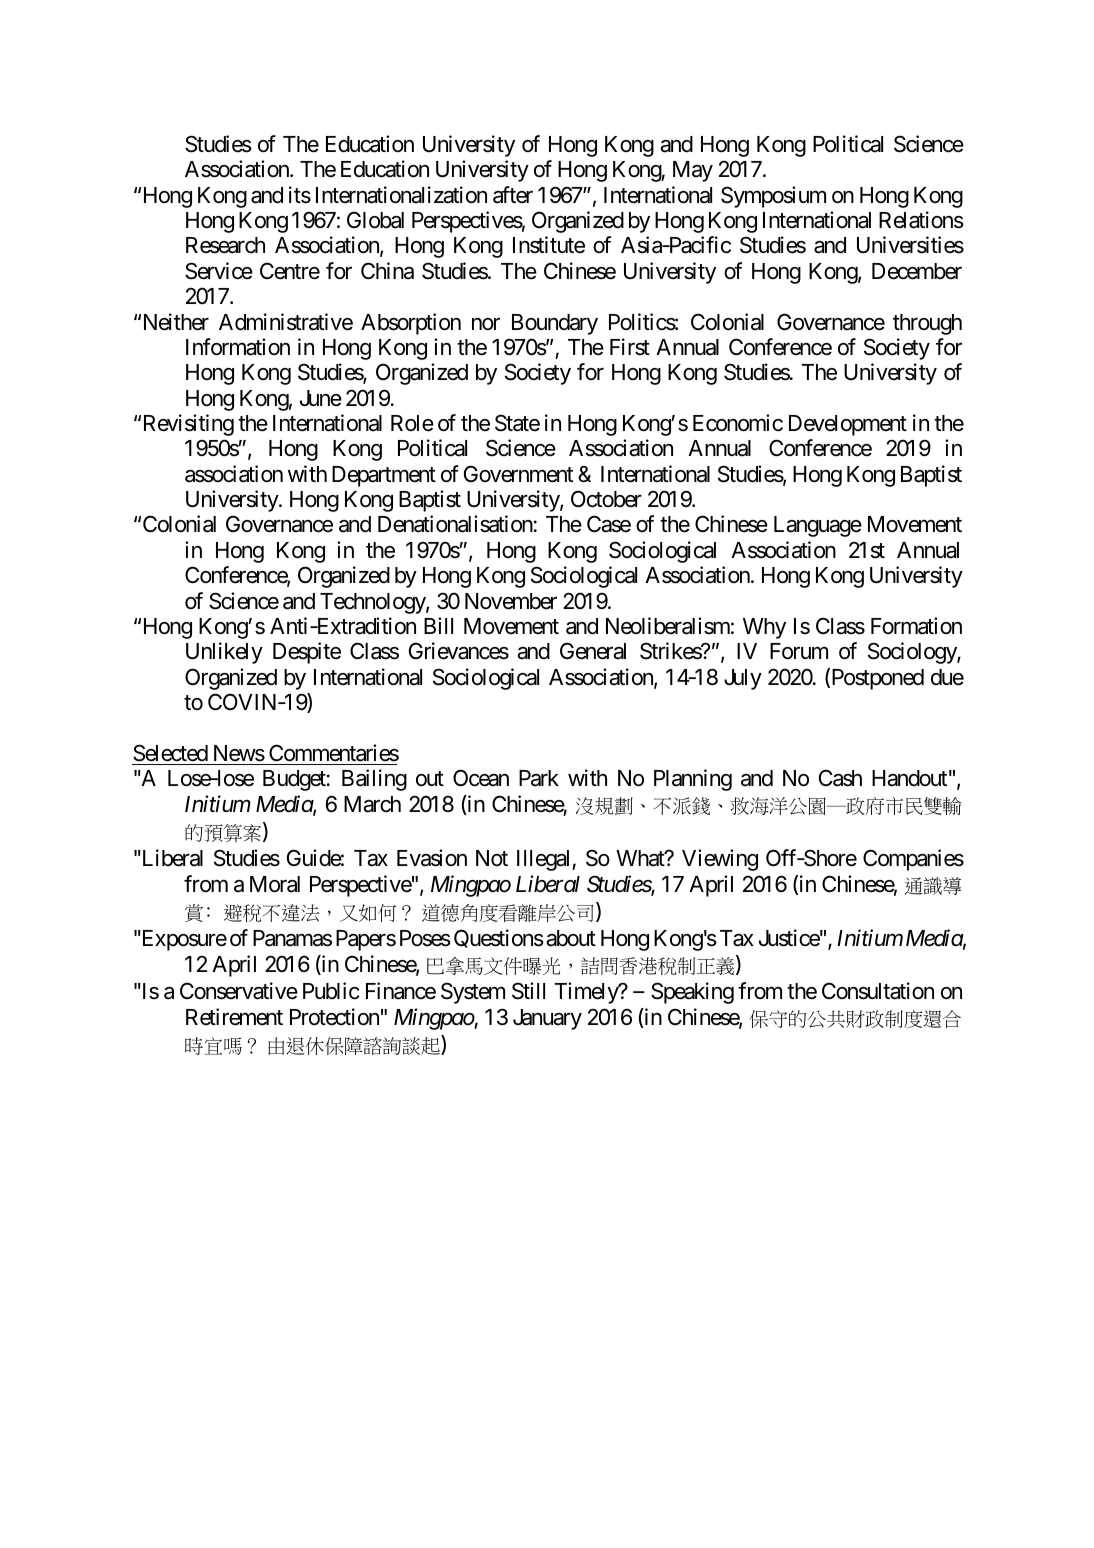 The image size is (1094, 1548). Describe the element at coordinates (764, 628) in the page. I see `Why` at that location.
